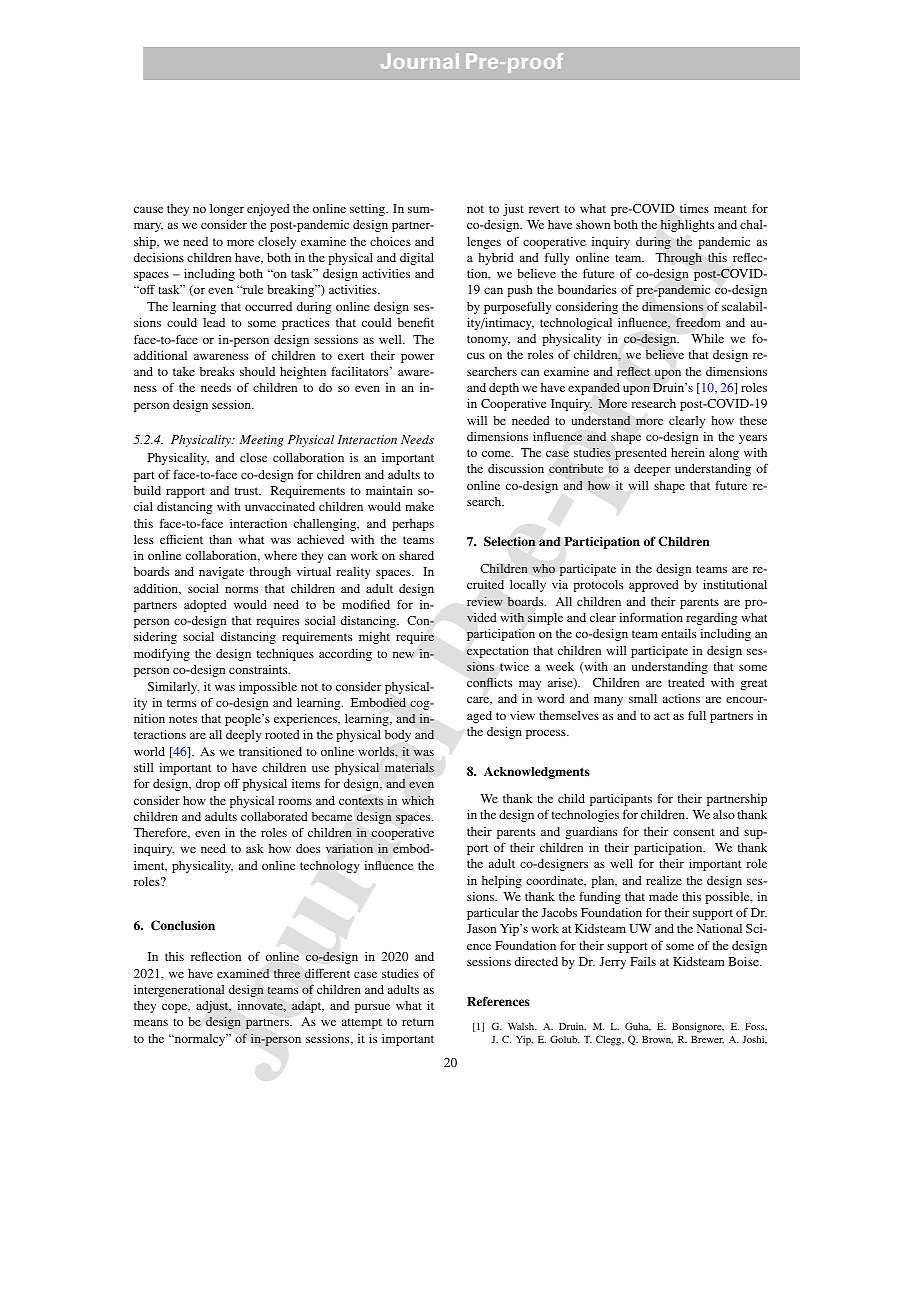 The width and height of the screenshot is (924, 1308). Describe the element at coordinates (643, 698) in the screenshot. I see `small` at that location.
